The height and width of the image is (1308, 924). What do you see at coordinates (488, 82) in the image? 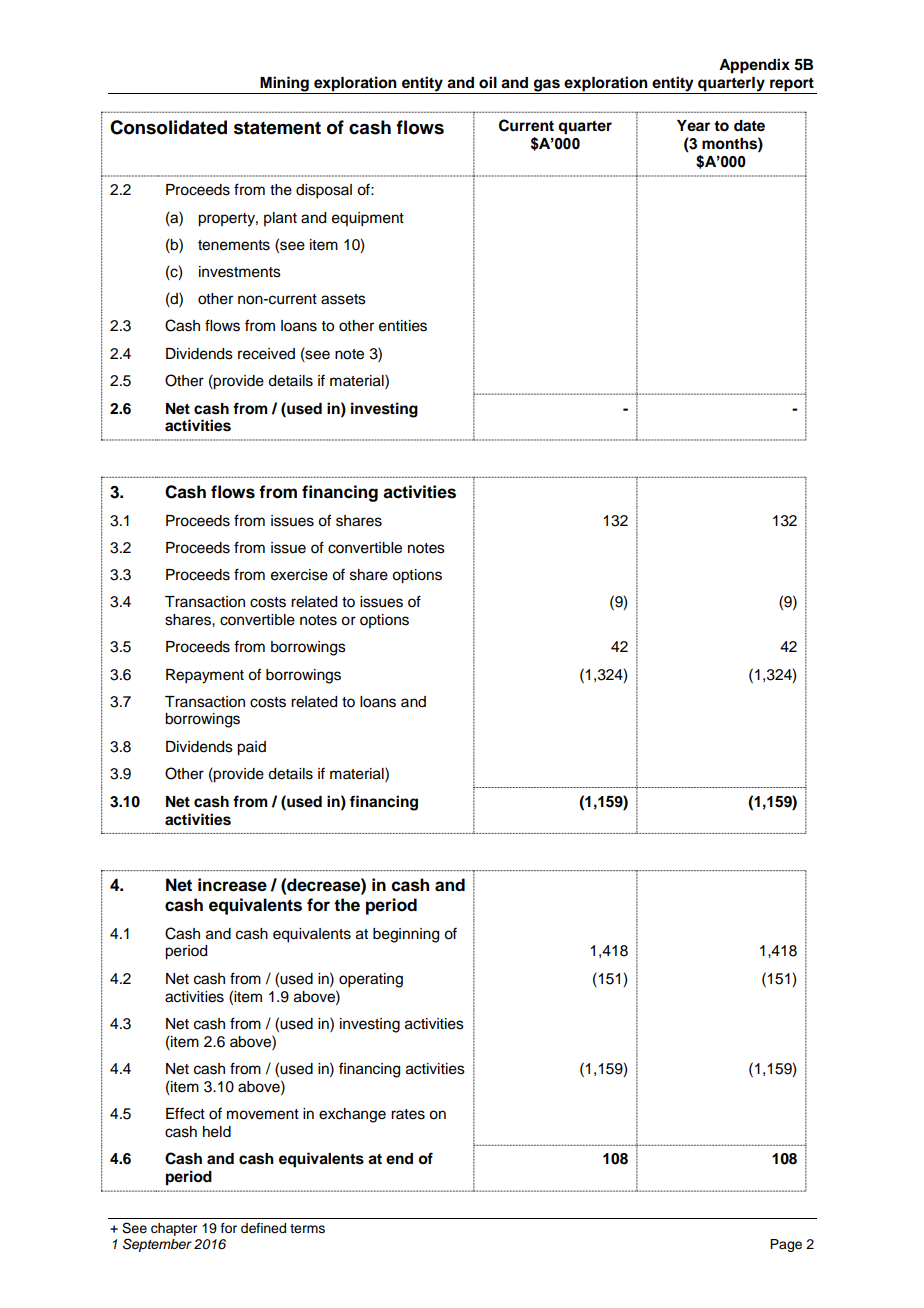
I see `oil` at bounding box center [488, 82].
